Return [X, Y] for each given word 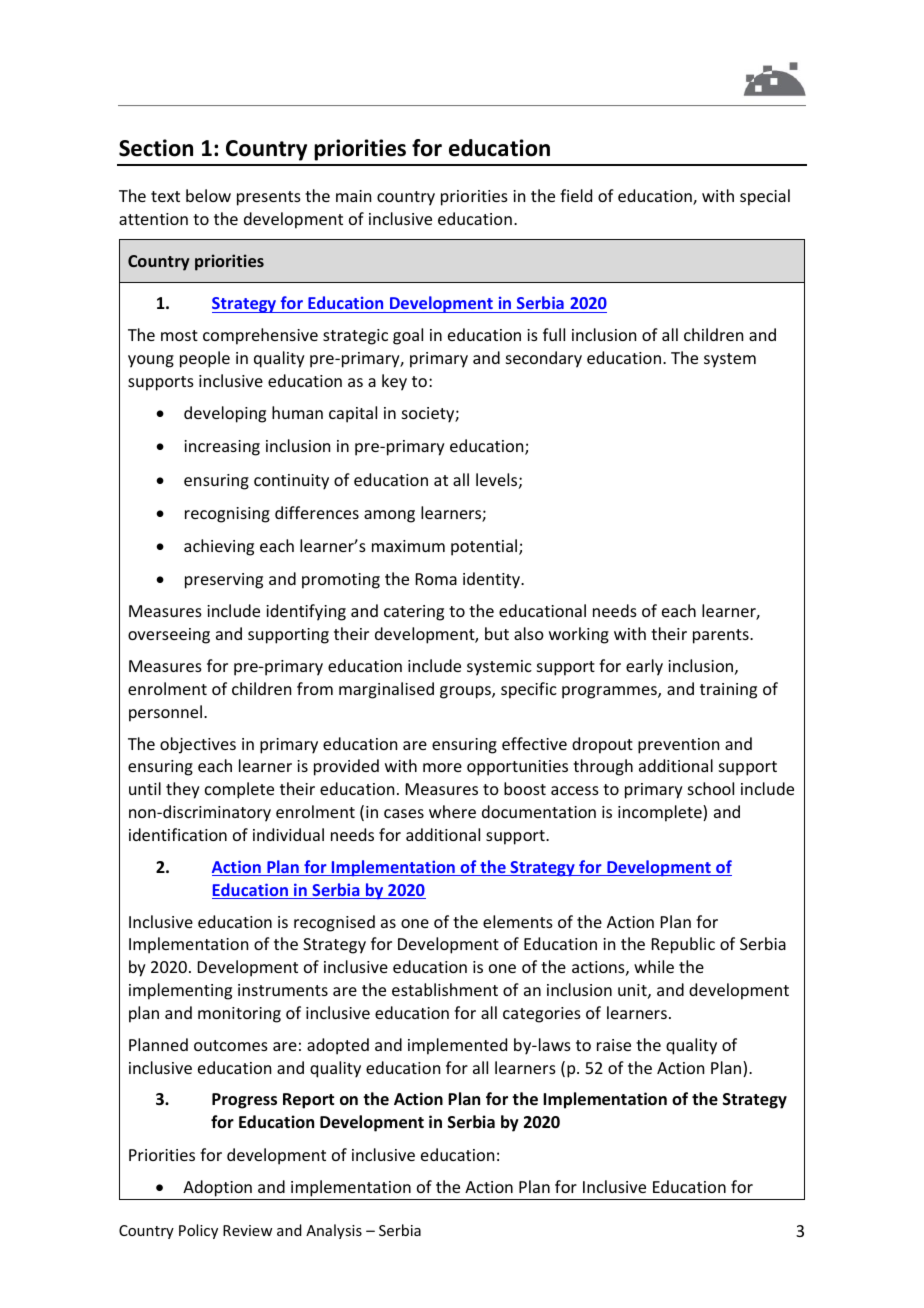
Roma [436, 579]
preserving [224, 581]
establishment [445, 989]
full [554, 334]
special [765, 197]
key [394, 382]
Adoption [217, 1190]
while [654, 966]
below [208, 195]
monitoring [239, 1015]
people [205, 359]
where [452, 811]
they [183, 790]
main [353, 196]
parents [722, 636]
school [711, 788]
